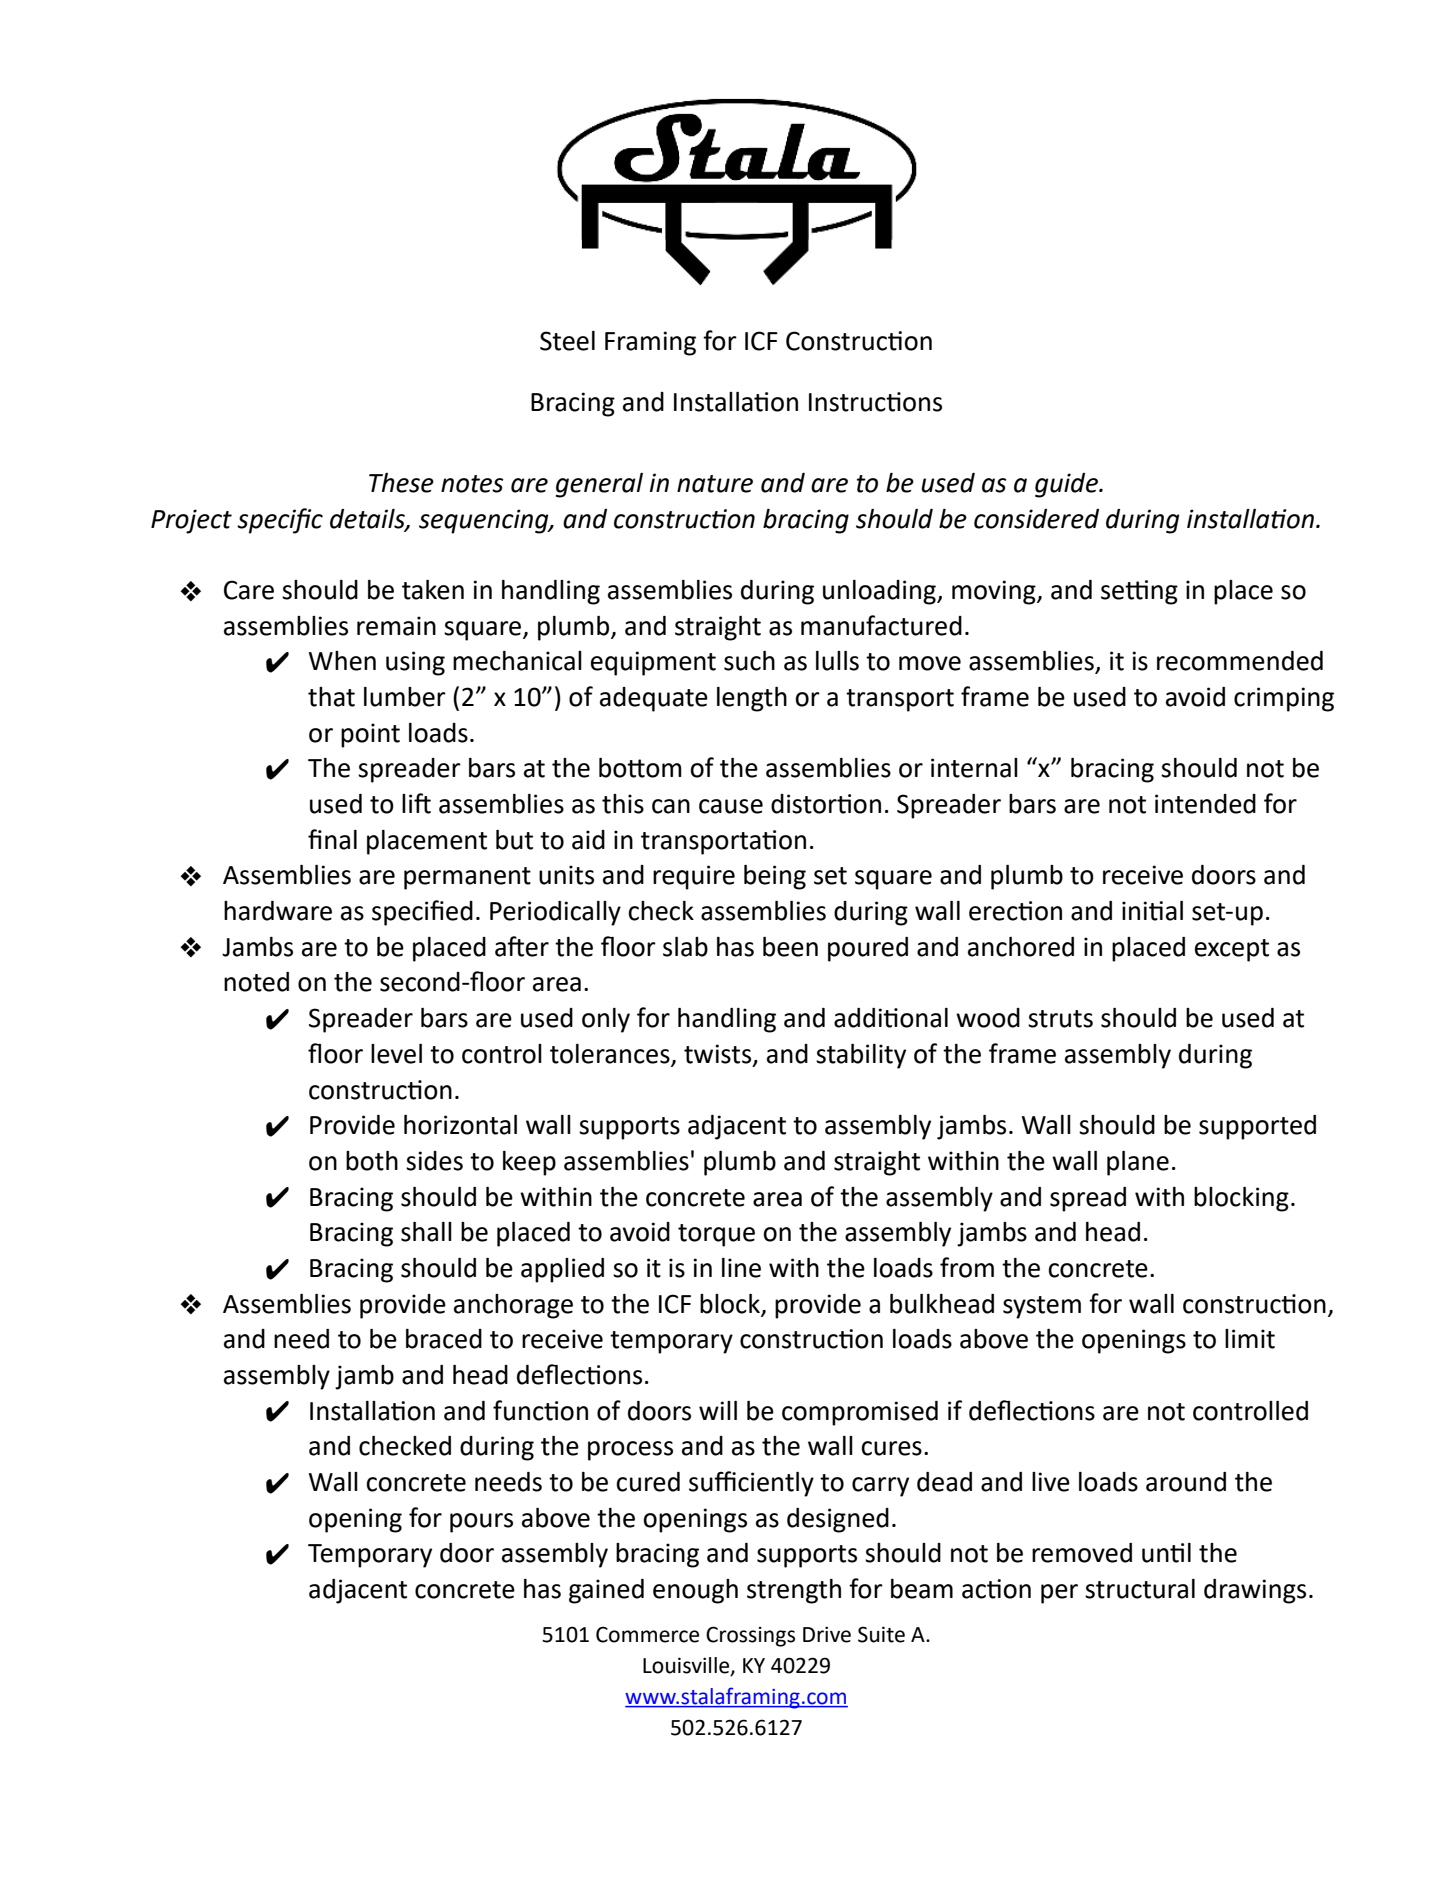 Image resolution: width=1456 pixels, height=1884 pixels. Describe the element at coordinates (256, 982) in the screenshot. I see `noted` at that location.
